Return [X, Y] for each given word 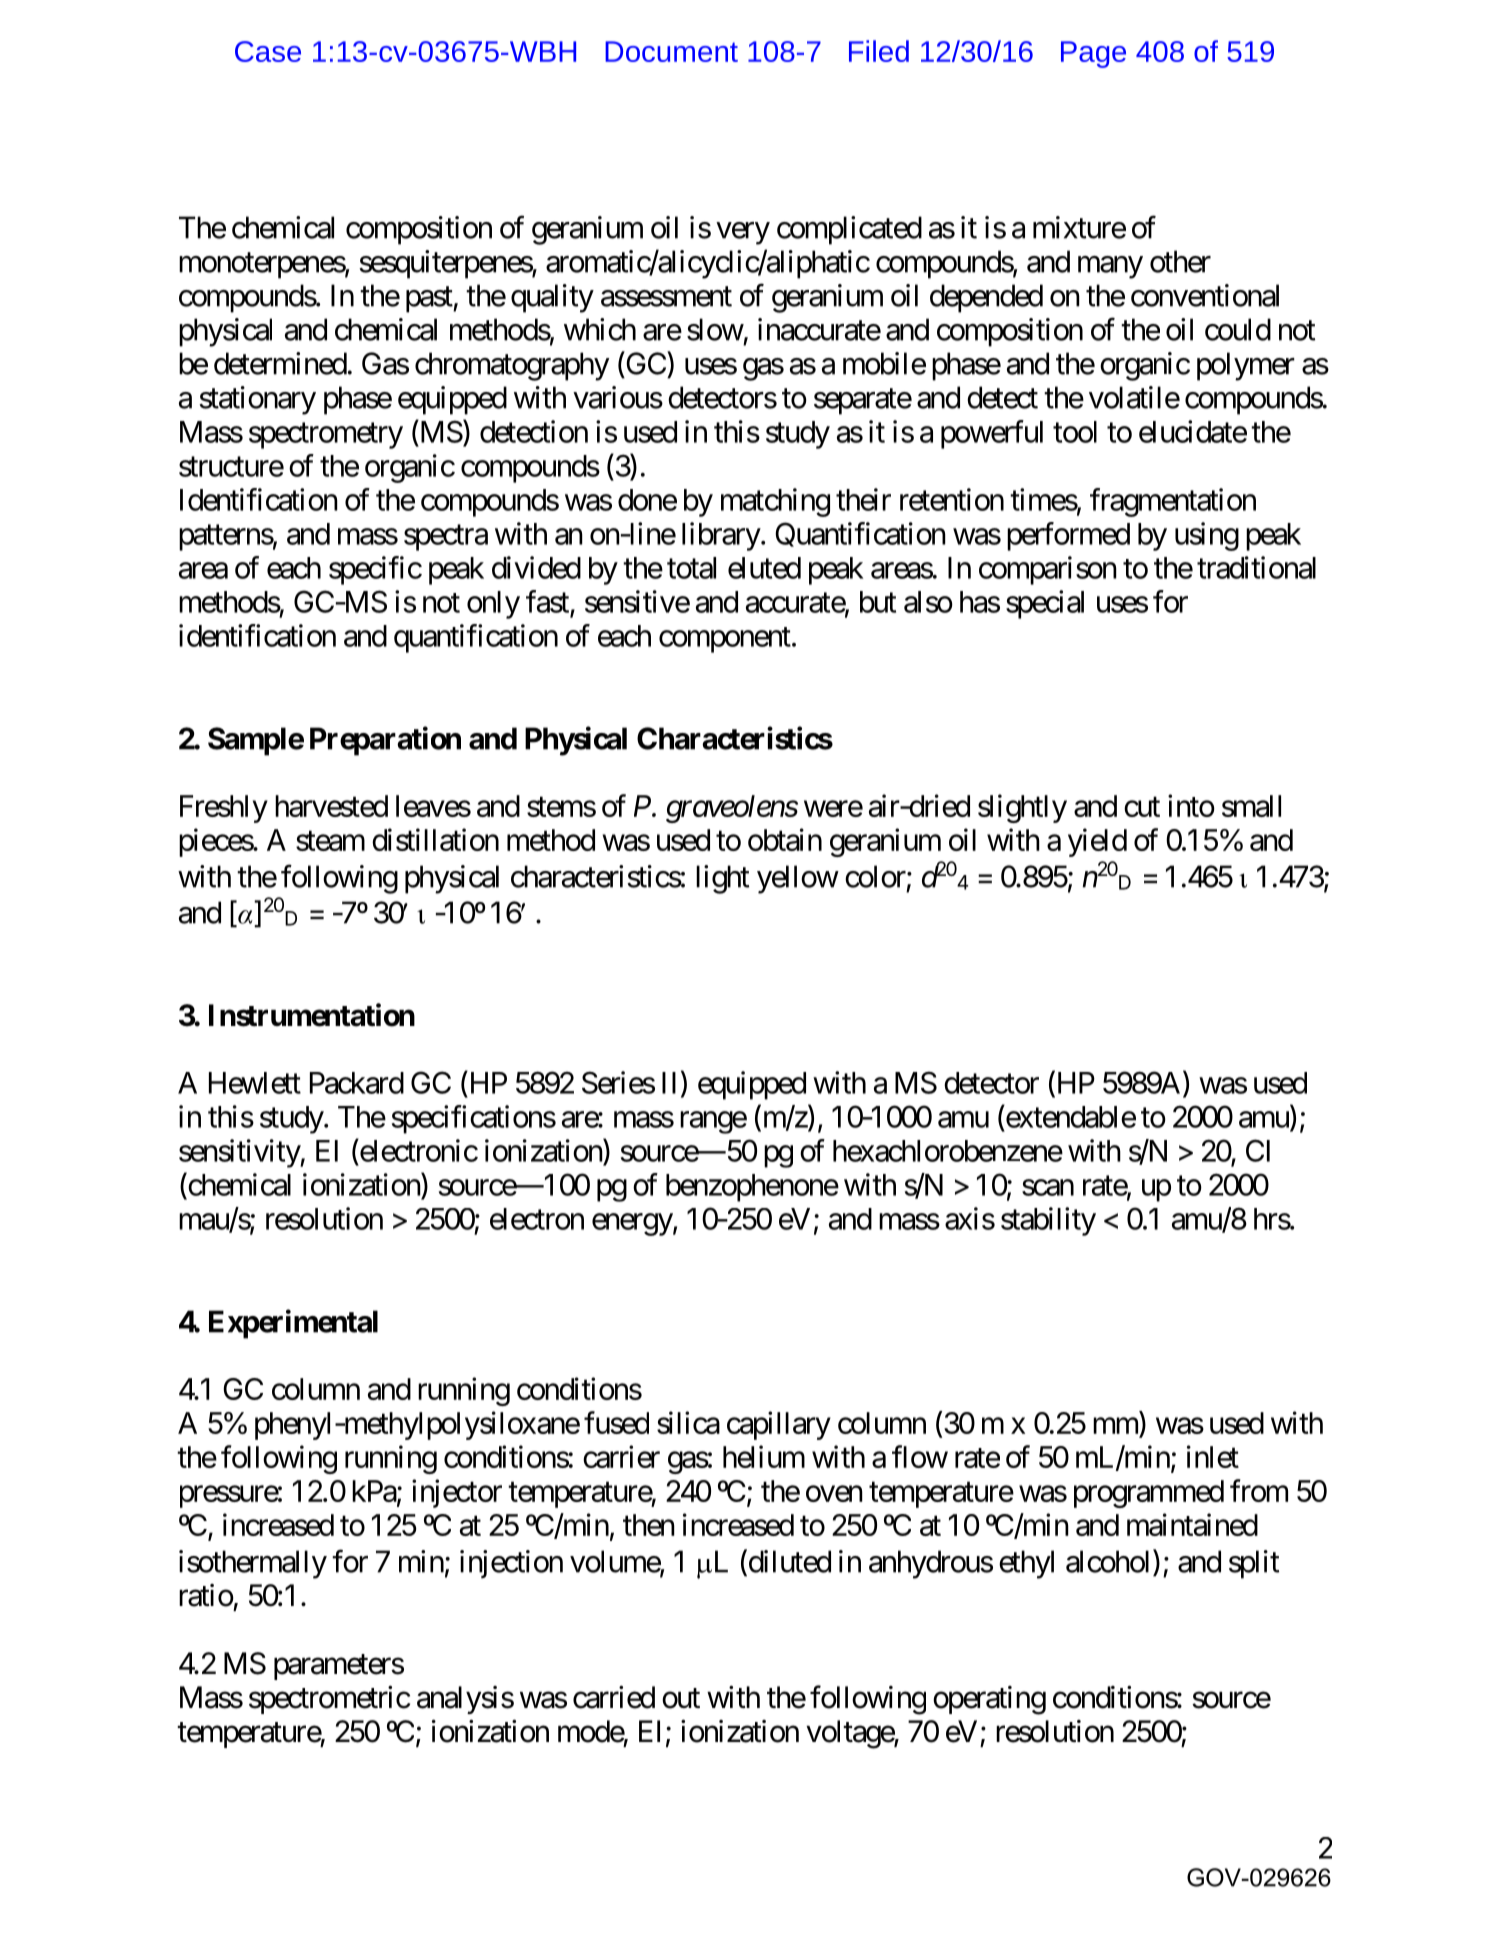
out [681, 1698]
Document [671, 51]
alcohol [1110, 1561]
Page [1093, 54]
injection [511, 1564]
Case [268, 51]
